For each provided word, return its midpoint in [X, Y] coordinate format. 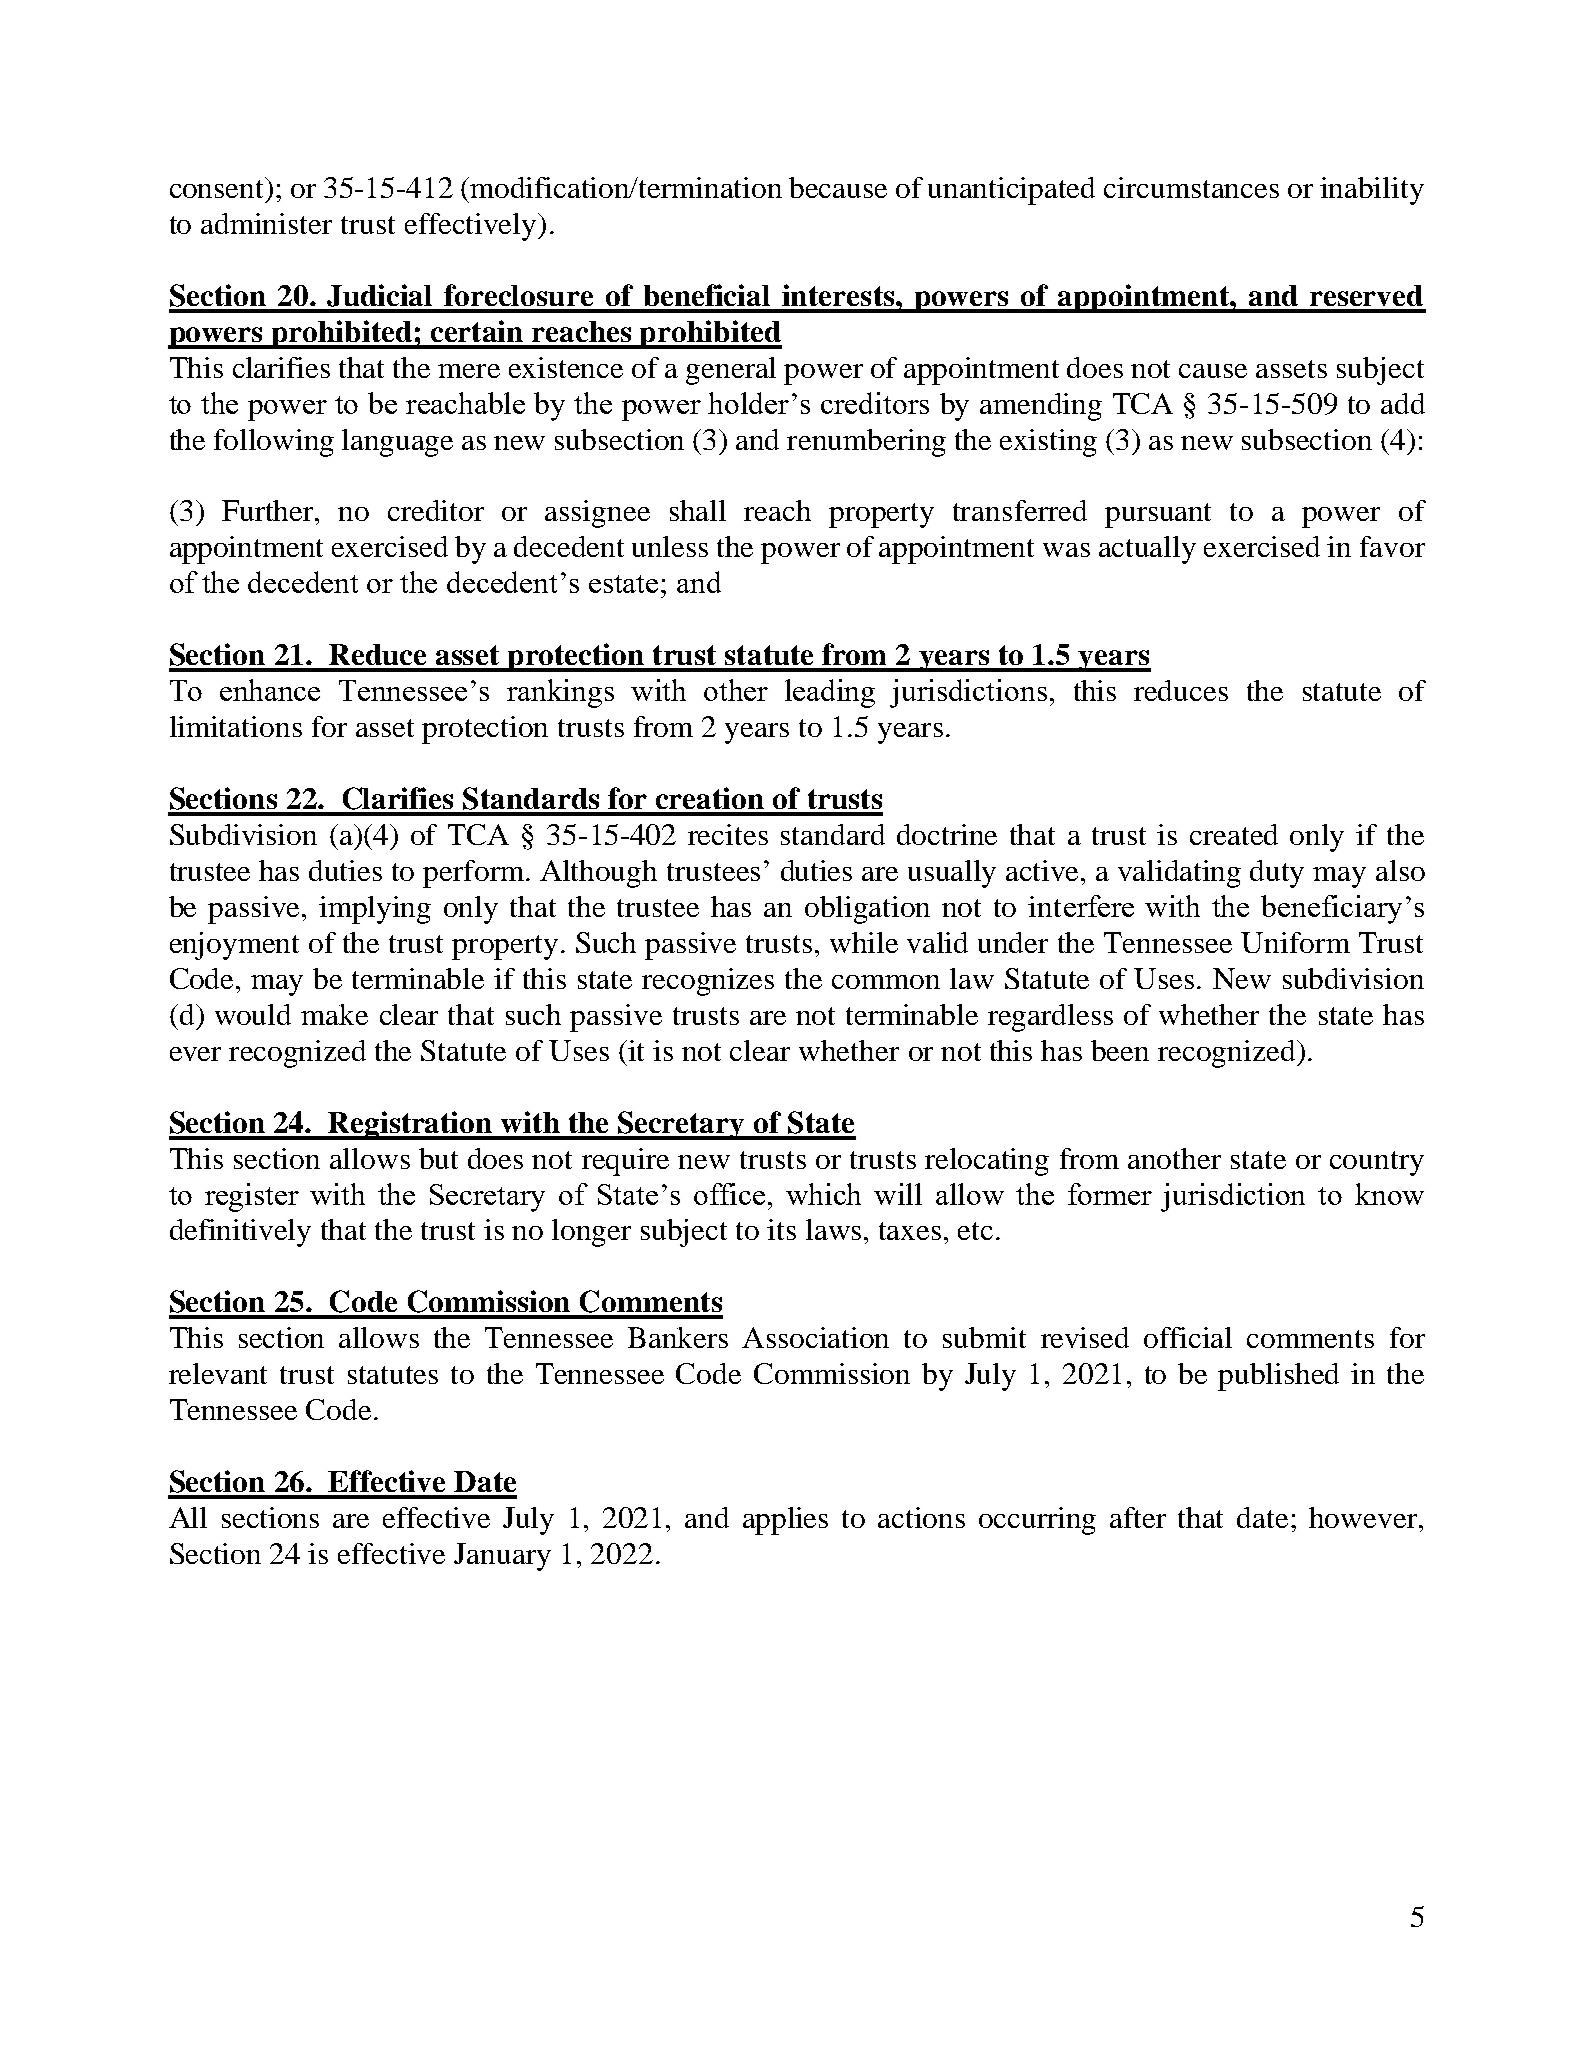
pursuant [1158, 515]
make [334, 1014]
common [886, 982]
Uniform [1295, 942]
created [1234, 834]
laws [833, 1229]
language [397, 443]
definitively [240, 1233]
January [502, 1557]
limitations [236, 726]
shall [698, 510]
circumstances [1191, 187]
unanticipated [1011, 191]
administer [266, 223]
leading [830, 693]
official [1188, 1337]
